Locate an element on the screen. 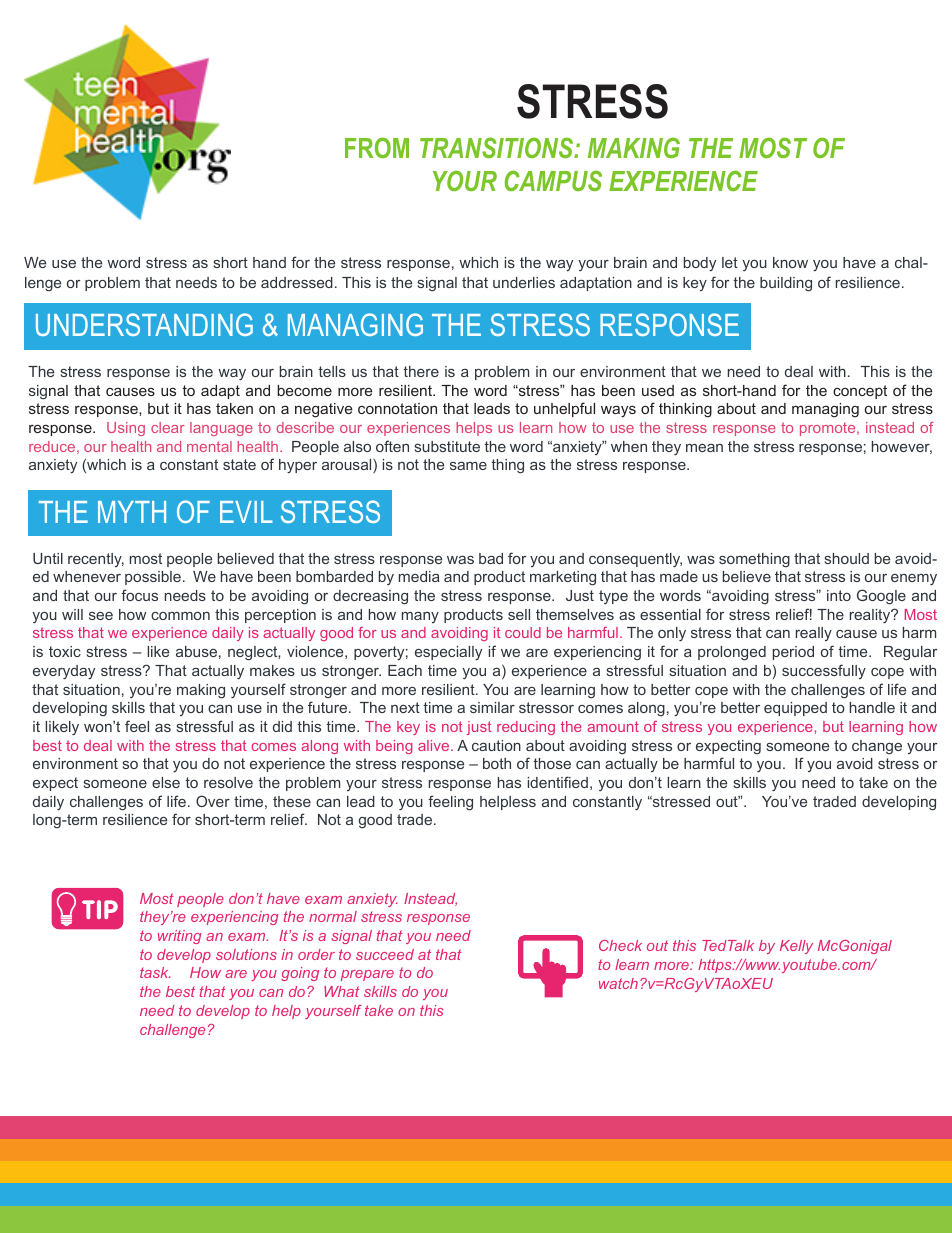 Image resolution: width=952 pixels, height=1233 pixels. should is located at coordinates (847, 558).
